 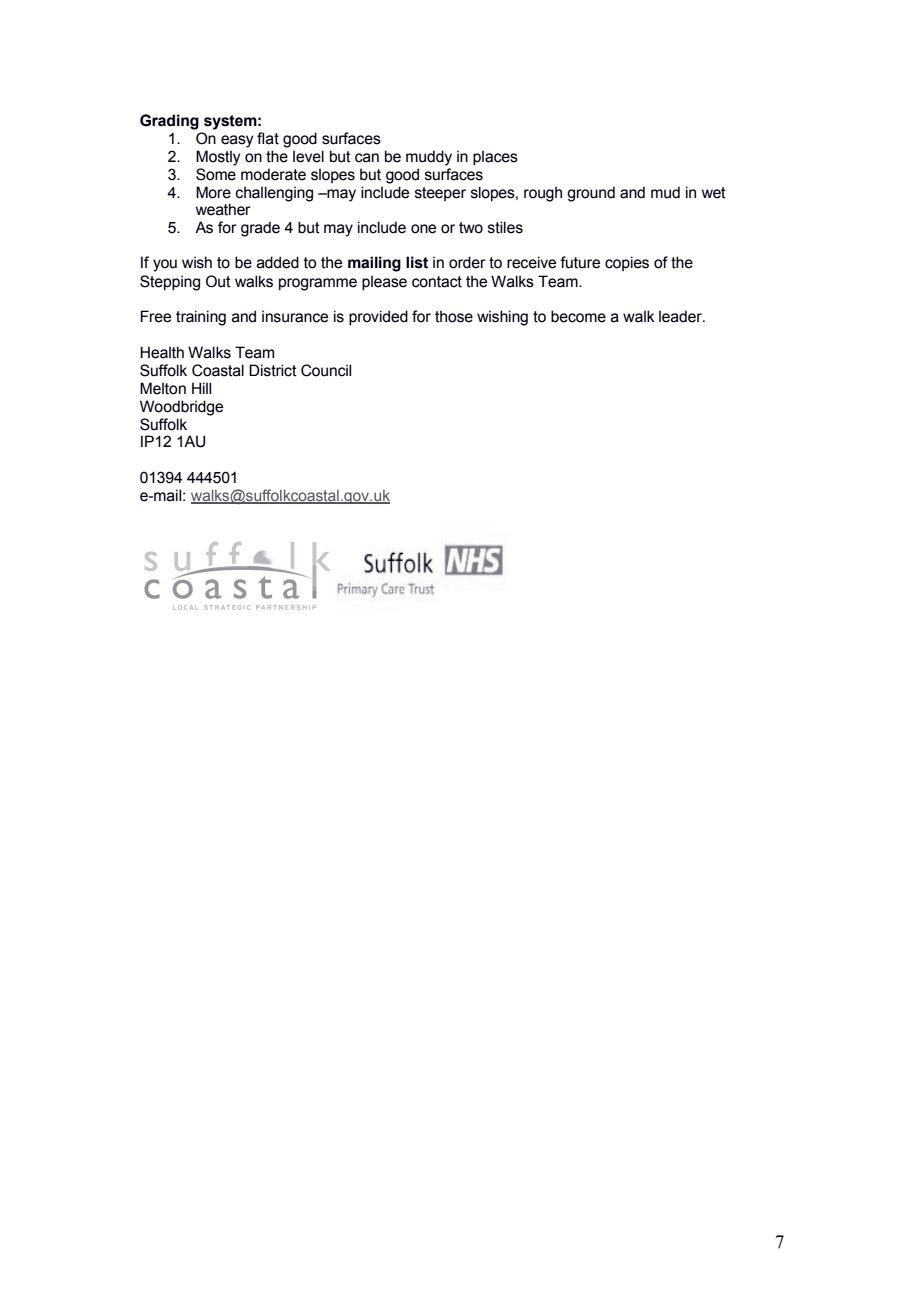 What do you see at coordinates (429, 158) in the document?
I see `muddy` at bounding box center [429, 158].
